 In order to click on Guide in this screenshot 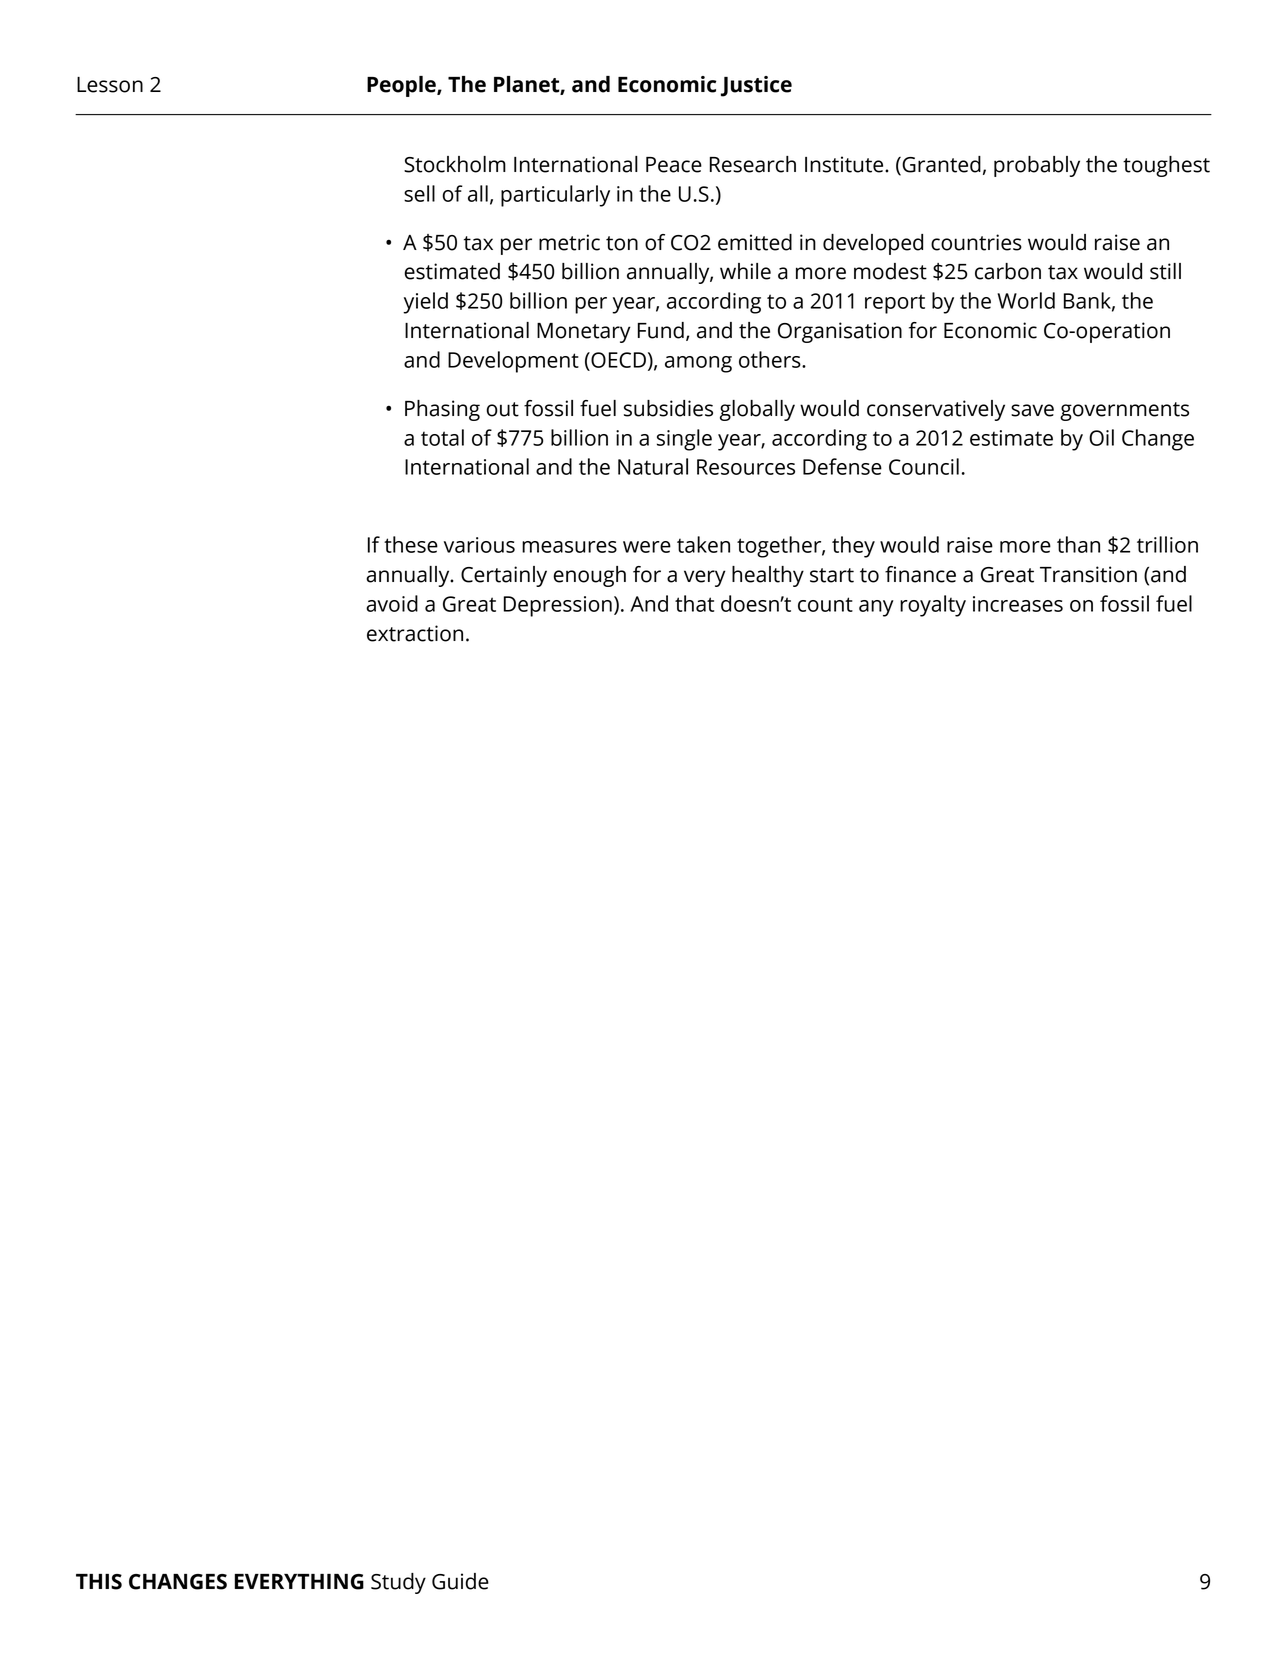, I will do `click(460, 1581)`.
